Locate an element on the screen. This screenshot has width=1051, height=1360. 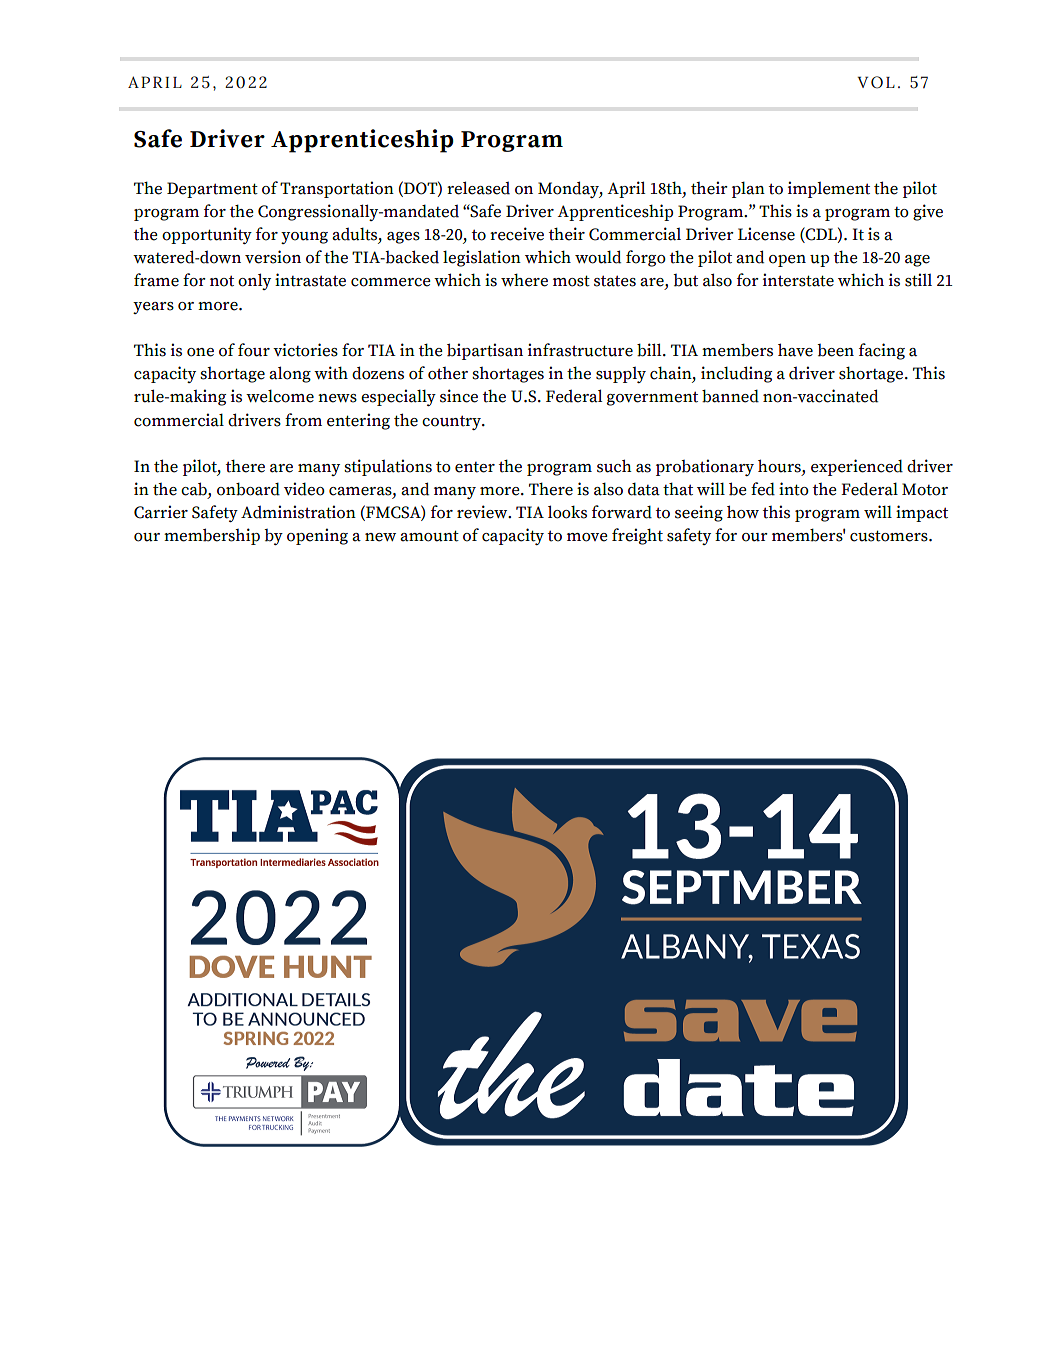
customers is located at coordinates (890, 536).
